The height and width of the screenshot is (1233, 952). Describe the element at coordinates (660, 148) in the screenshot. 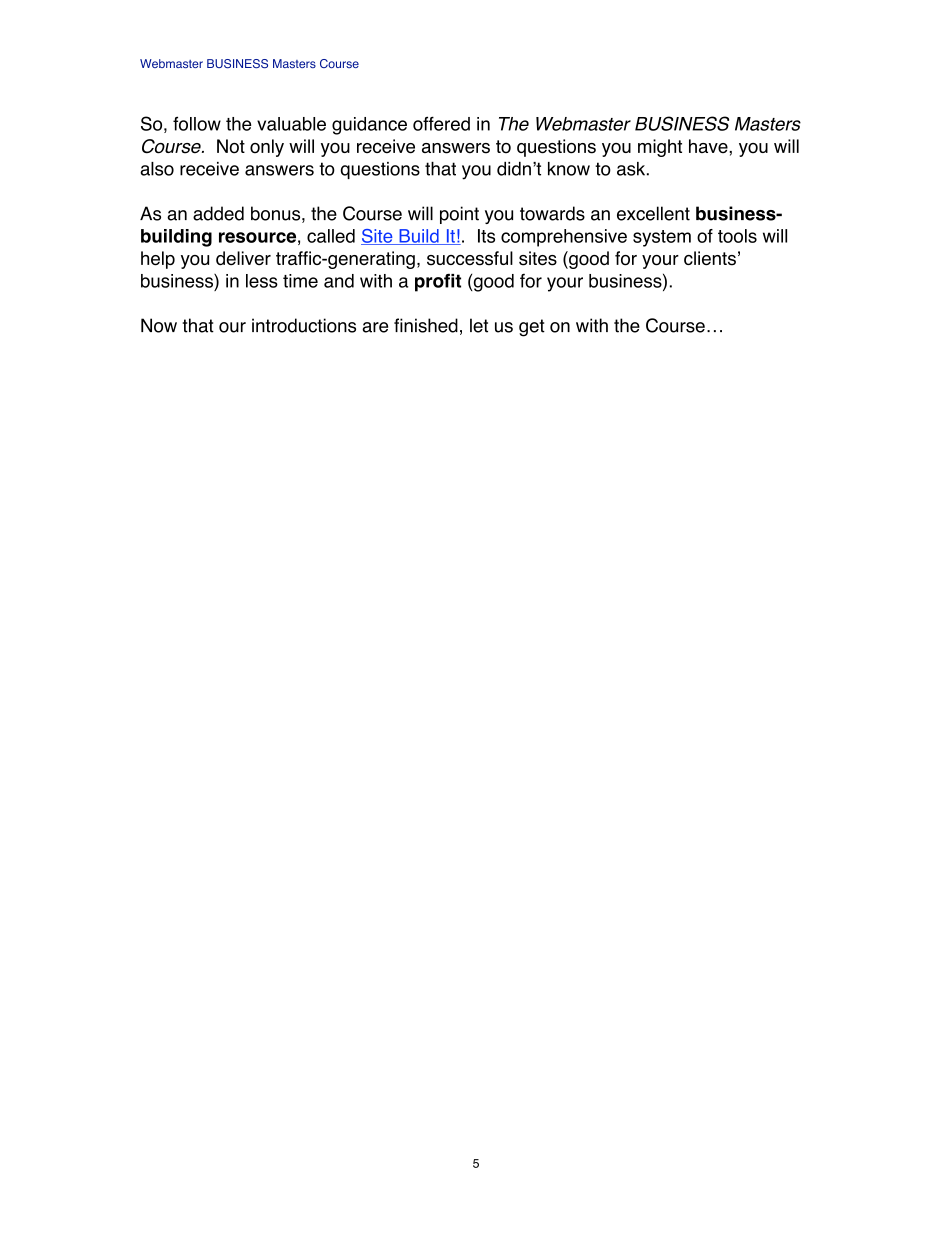

I see `might` at that location.
